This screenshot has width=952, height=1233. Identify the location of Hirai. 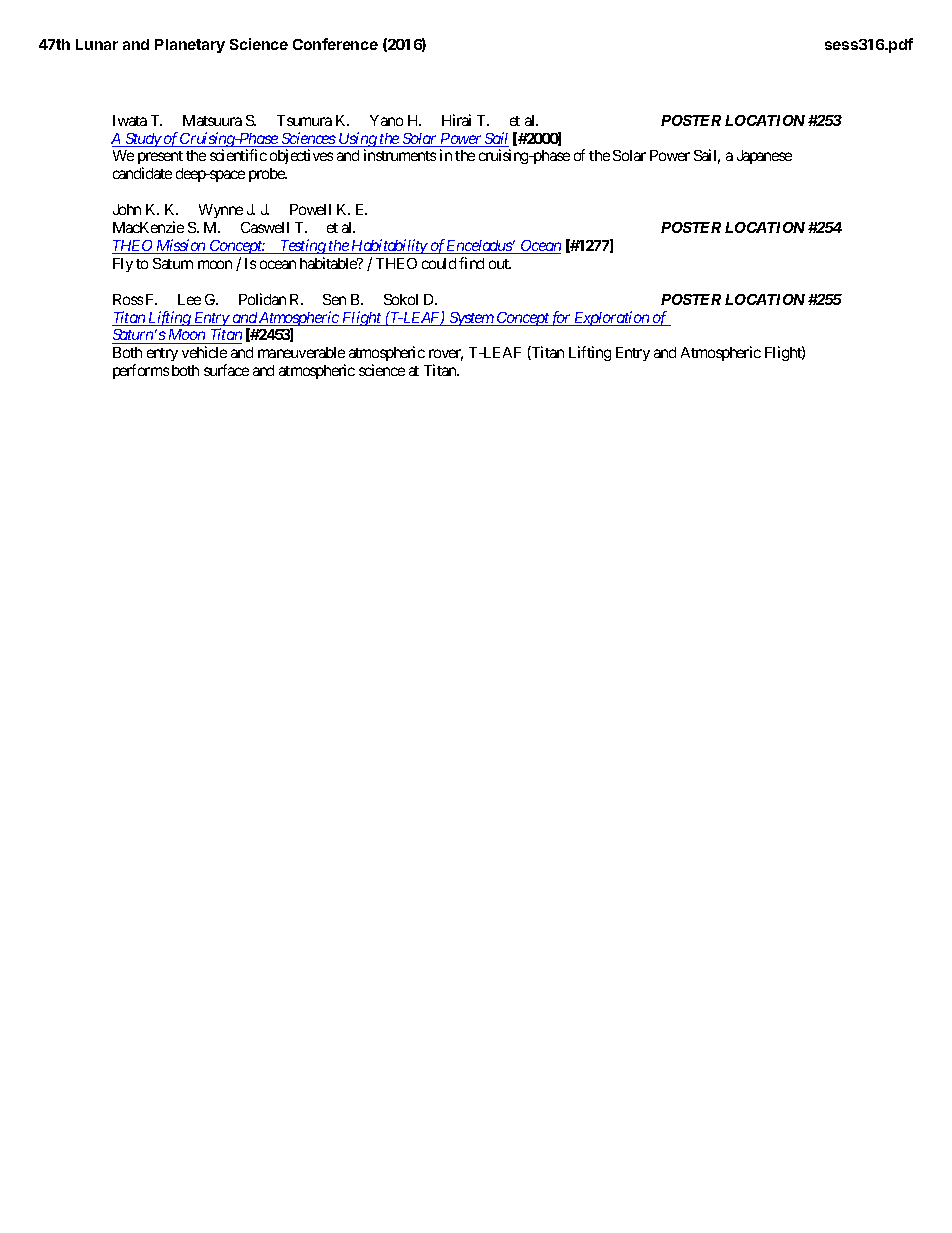
(456, 120).
